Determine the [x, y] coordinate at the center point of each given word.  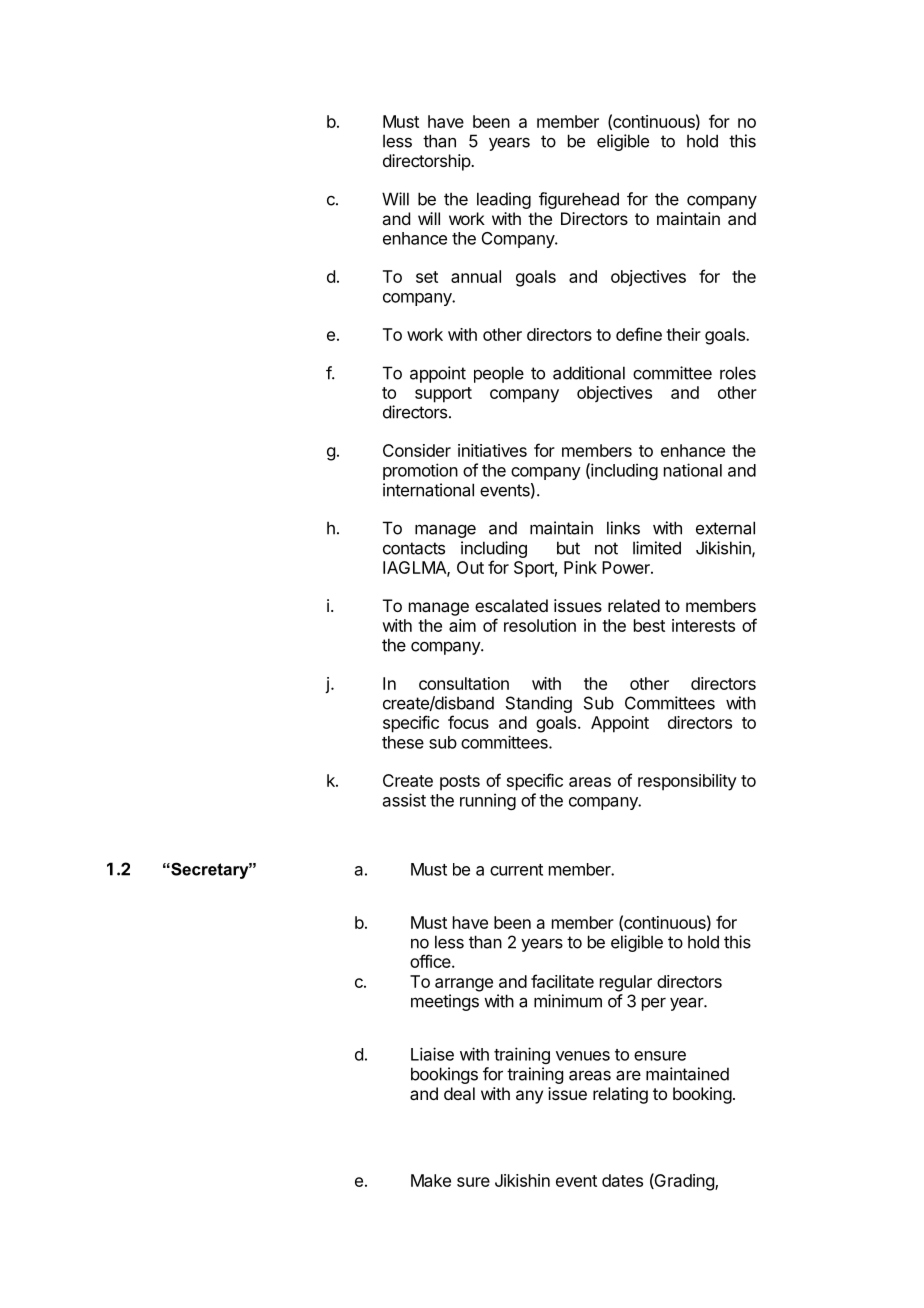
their [683, 334]
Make [431, 1180]
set [427, 277]
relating [620, 1095]
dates [622, 1180]
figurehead [579, 200]
